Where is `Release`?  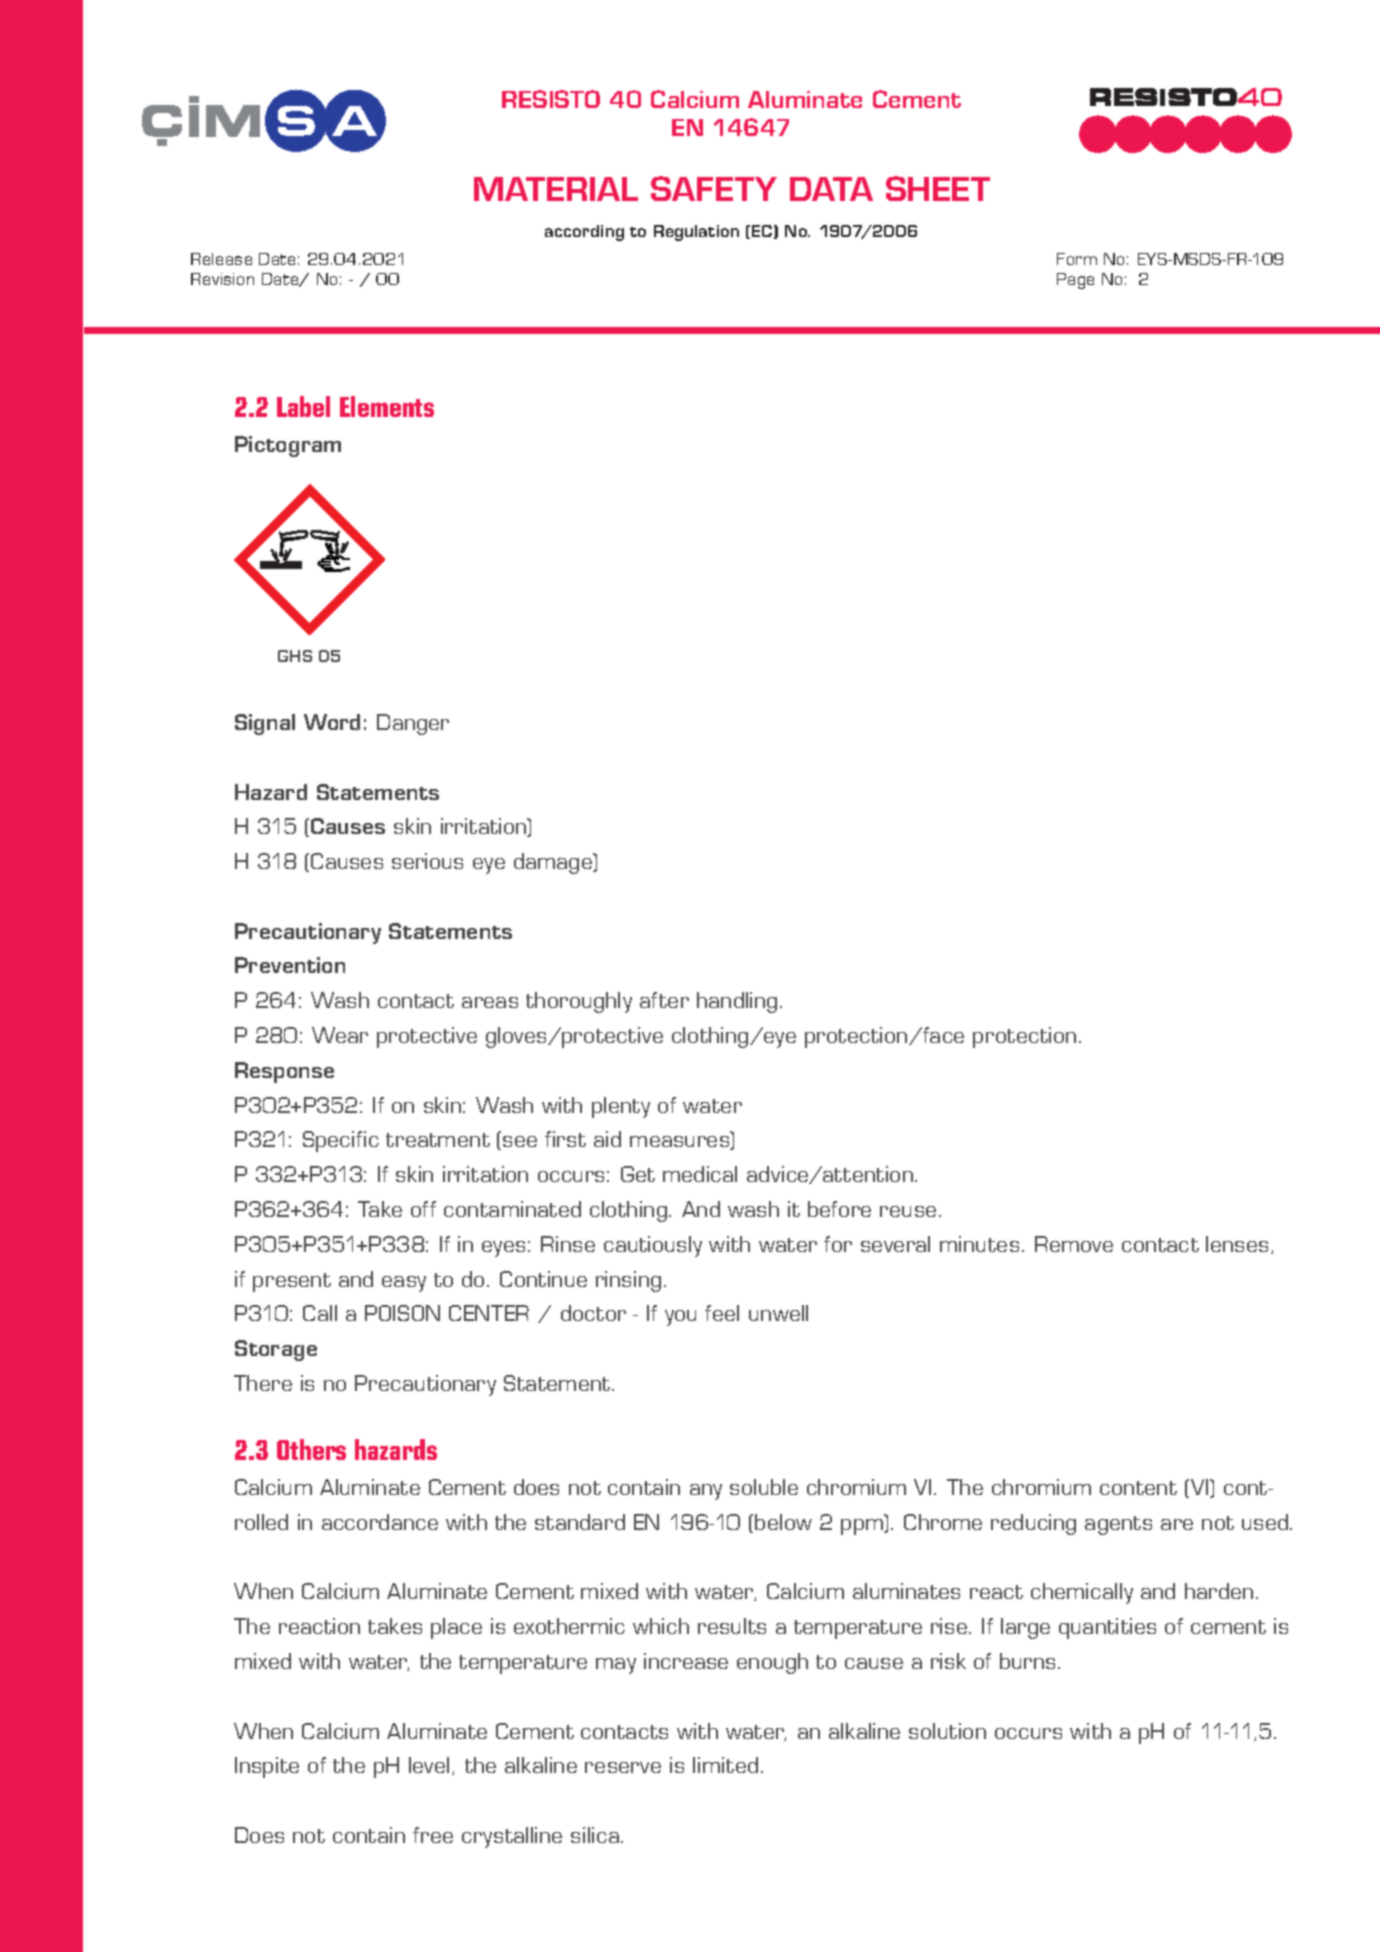
Release is located at coordinates (221, 259).
